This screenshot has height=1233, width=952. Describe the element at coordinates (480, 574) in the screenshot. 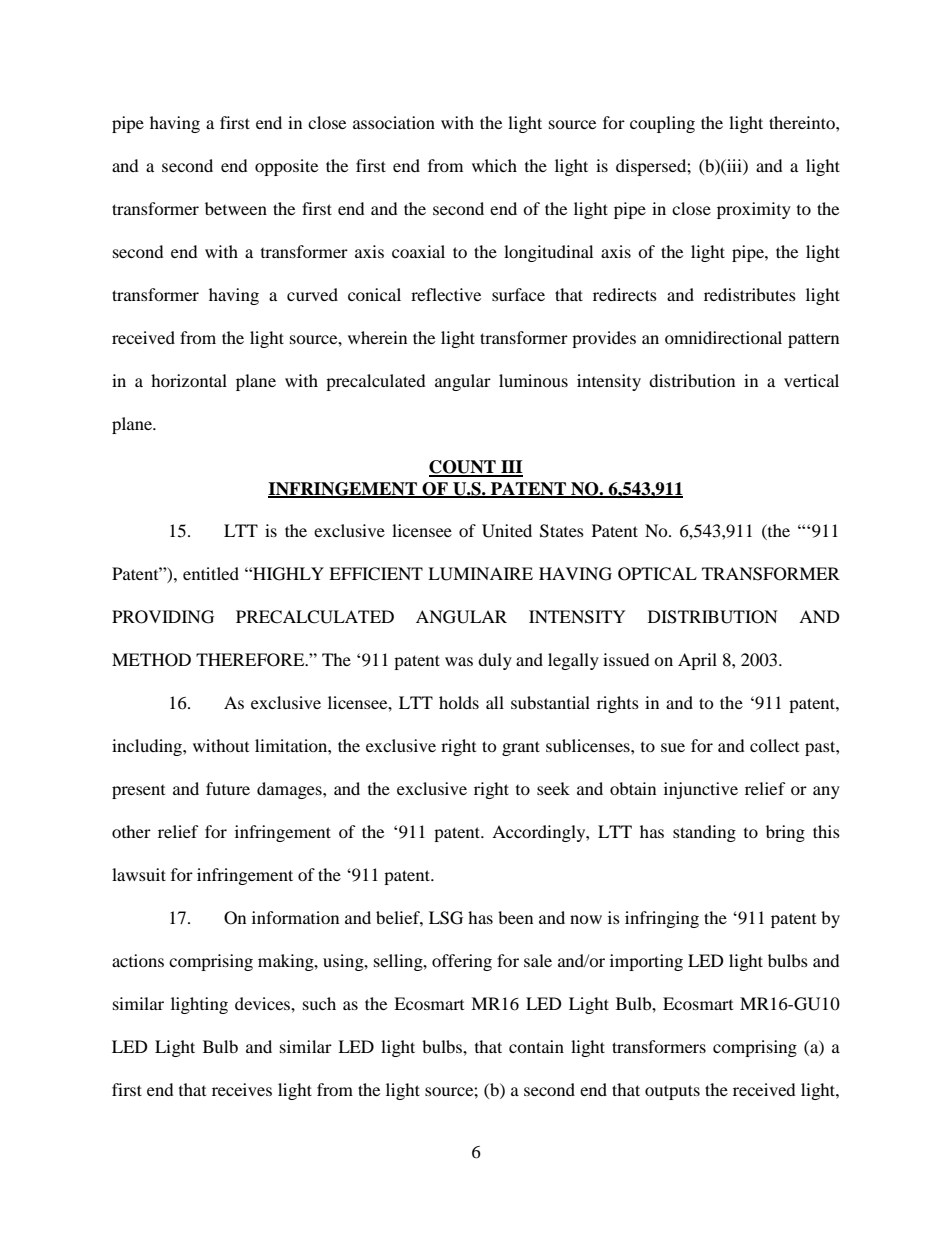

I see `LUMINAIRE` at that location.
